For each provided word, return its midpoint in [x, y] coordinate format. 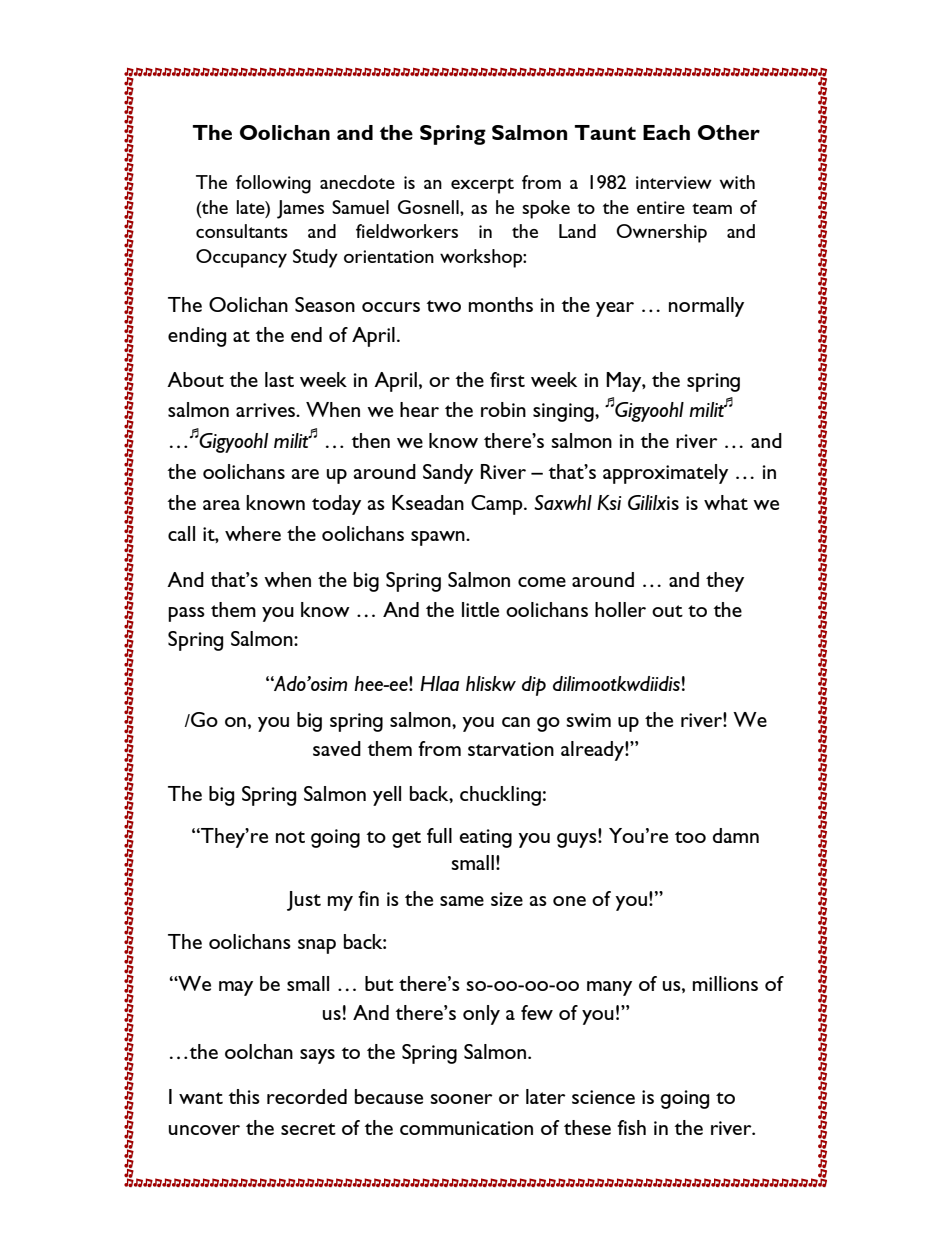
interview [674, 182]
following [273, 184]
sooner [461, 1099]
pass [186, 614]
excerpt [482, 186]
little [480, 609]
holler [620, 609]
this [244, 1096]
